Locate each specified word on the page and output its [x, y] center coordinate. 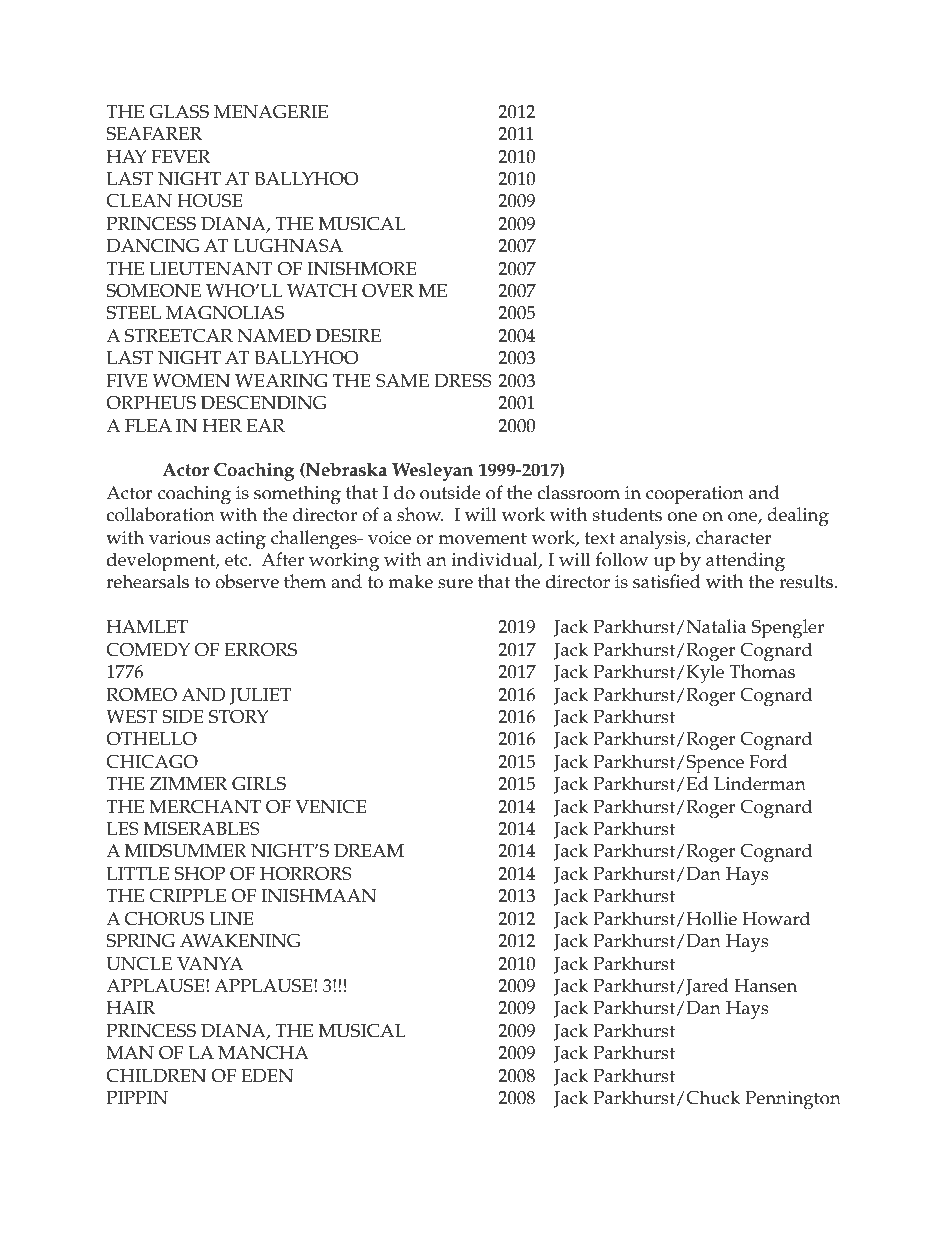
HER [222, 425]
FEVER [180, 156]
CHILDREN [156, 1075]
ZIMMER [188, 783]
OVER [388, 290]
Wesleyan [432, 471]
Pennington [793, 1100]
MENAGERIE [271, 111]
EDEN [267, 1076]
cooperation [695, 495]
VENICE [330, 806]
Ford [768, 761]
